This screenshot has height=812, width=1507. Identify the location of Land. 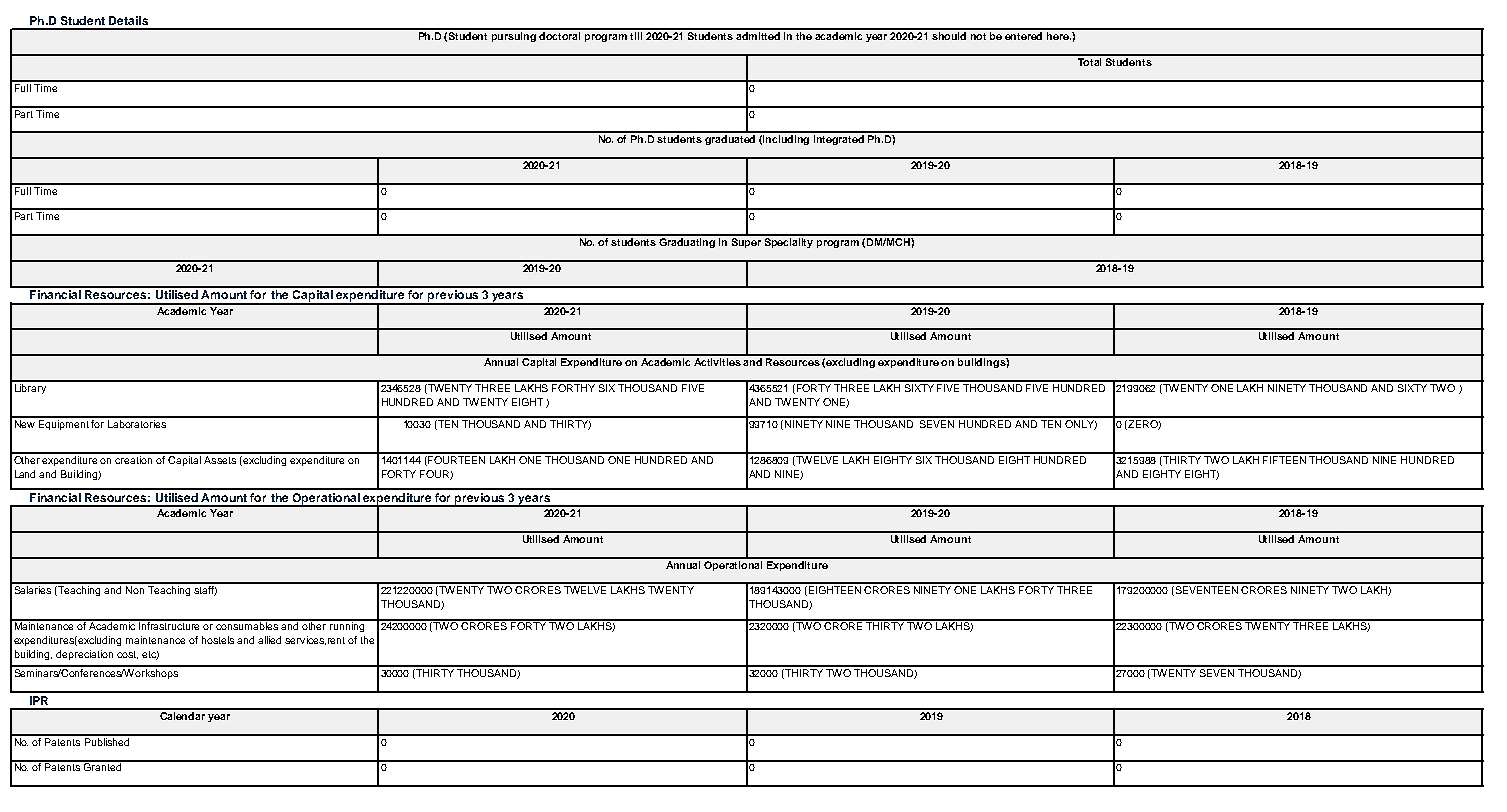
(25, 474).
